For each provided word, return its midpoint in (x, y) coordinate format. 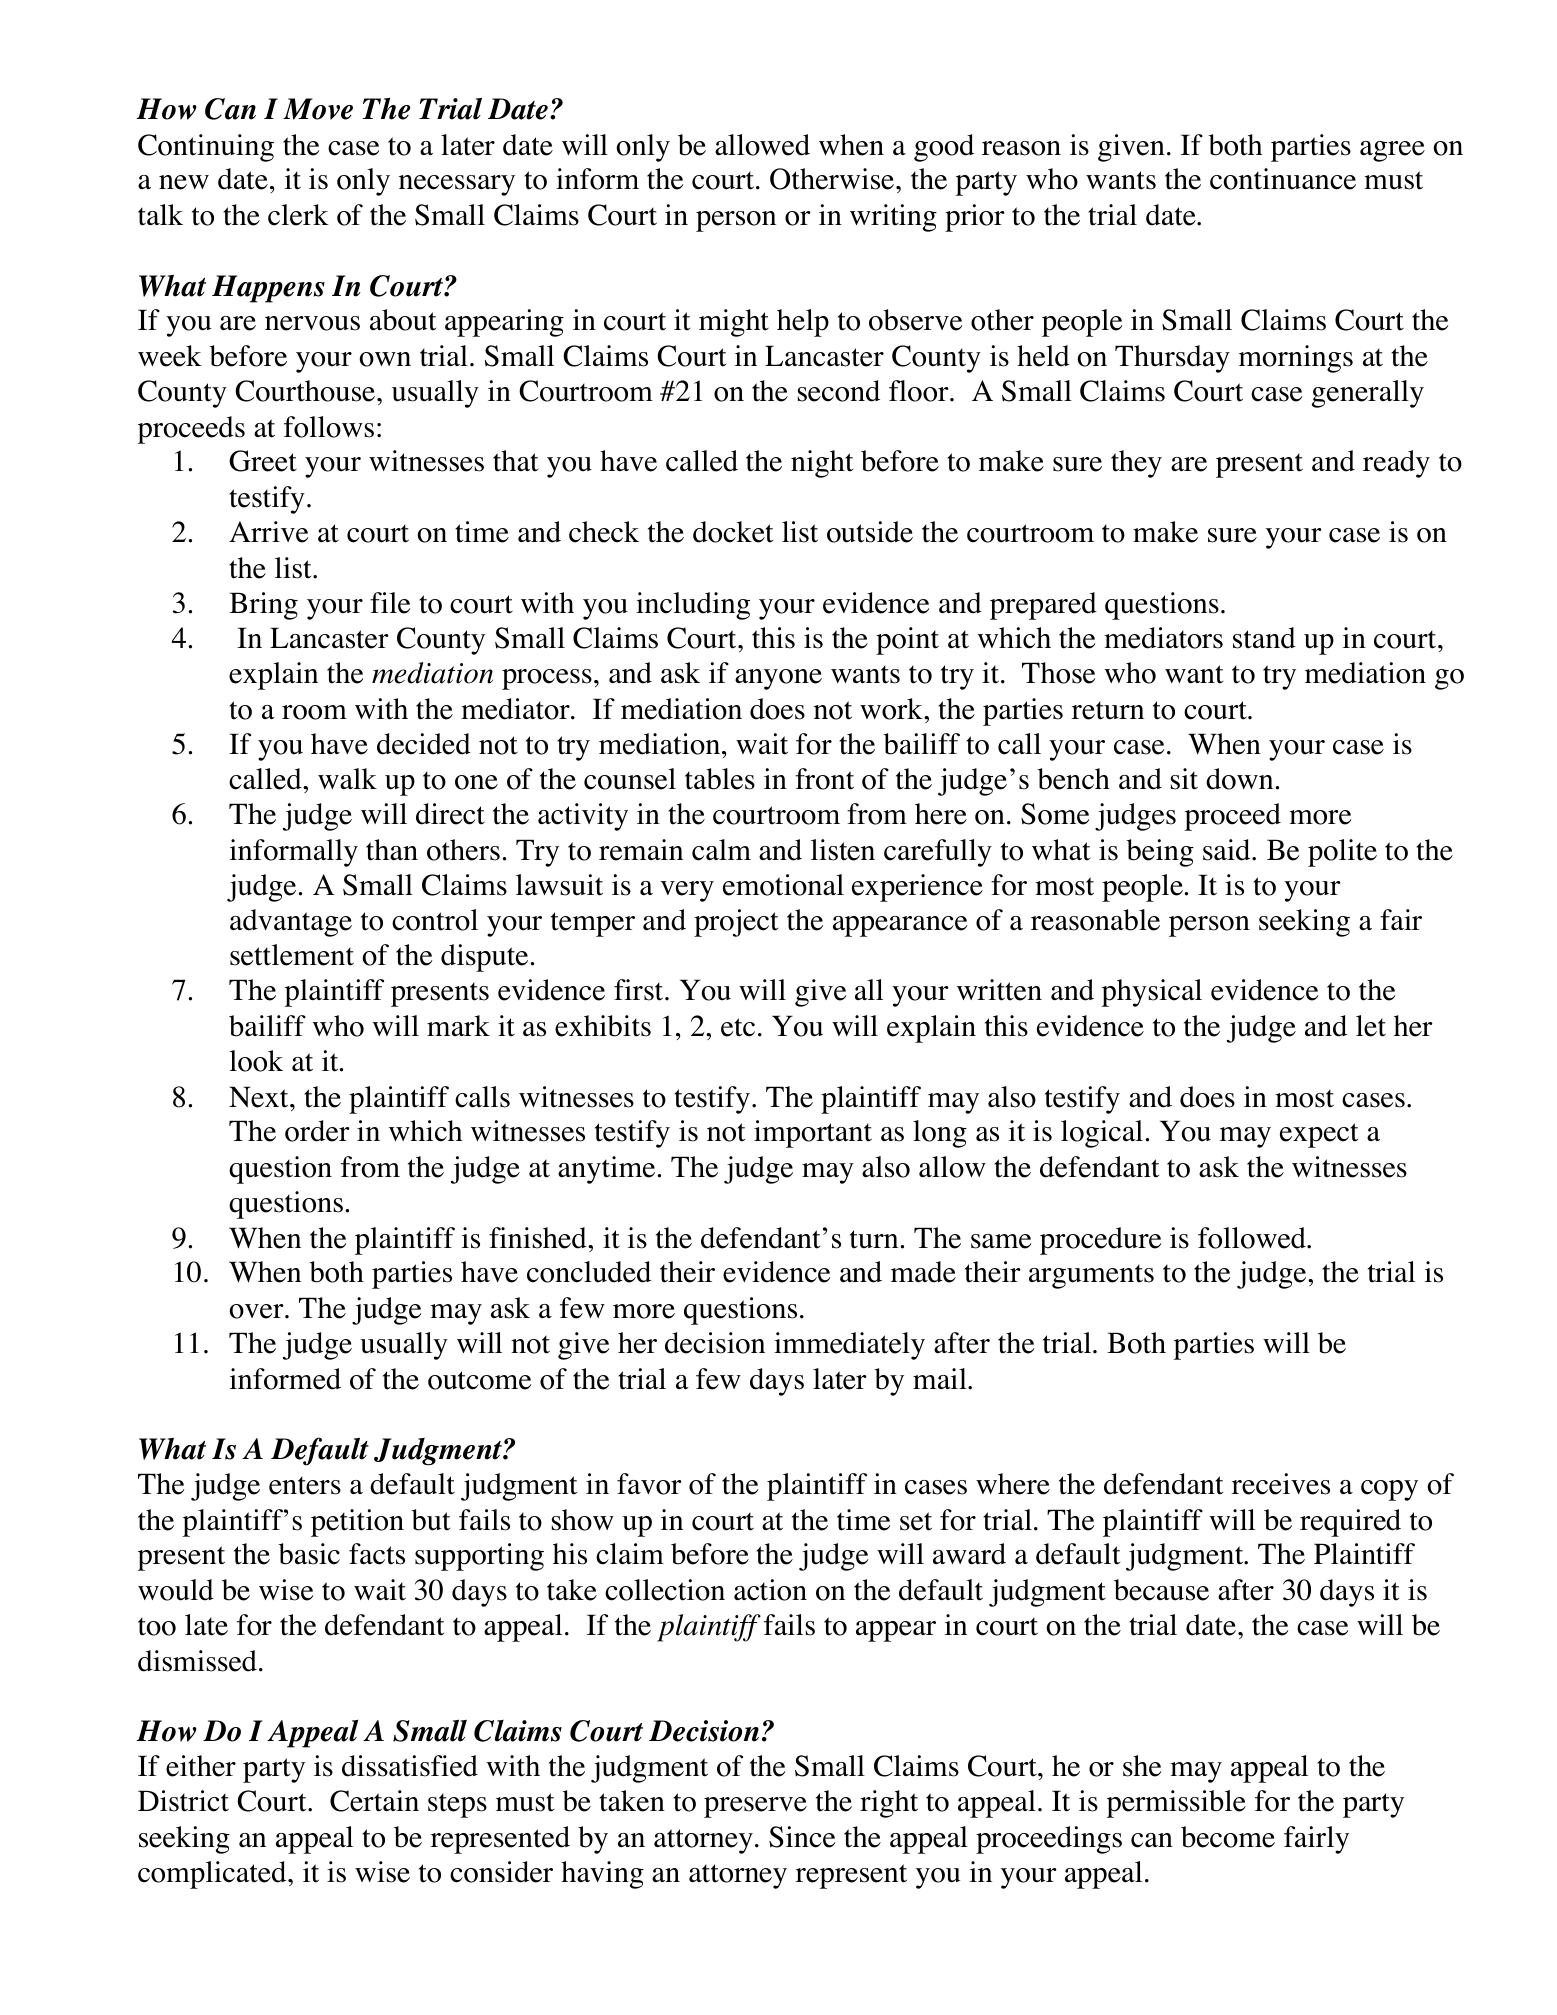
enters (305, 1486)
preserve (755, 1807)
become (1228, 1837)
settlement (292, 955)
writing (893, 218)
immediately (849, 1346)
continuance (1283, 179)
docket (733, 532)
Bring (263, 606)
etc (738, 1027)
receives (1281, 1484)
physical (1152, 993)
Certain (374, 1801)
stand (1264, 638)
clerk (298, 215)
